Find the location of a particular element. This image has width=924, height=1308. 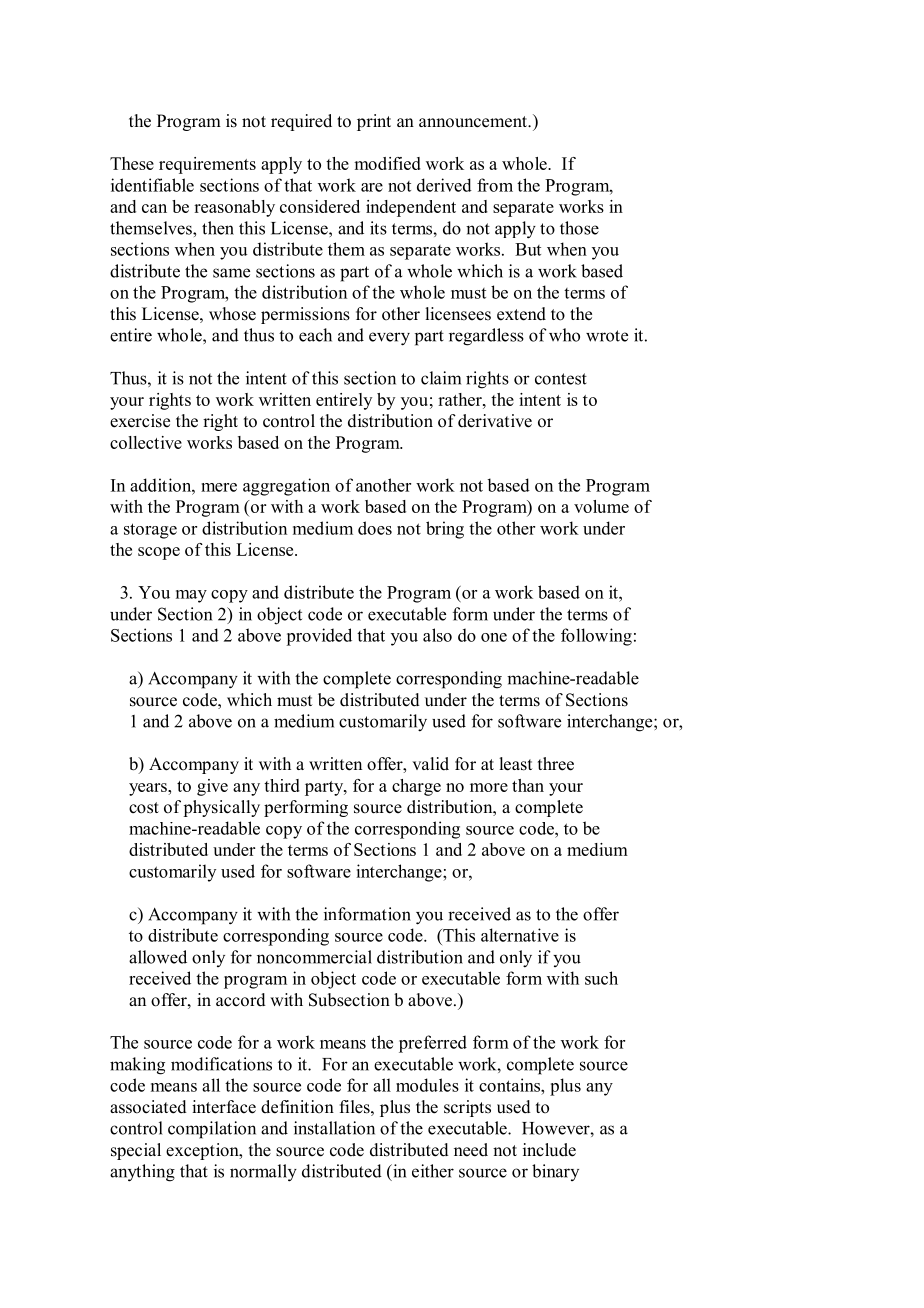

from is located at coordinates (495, 185).
